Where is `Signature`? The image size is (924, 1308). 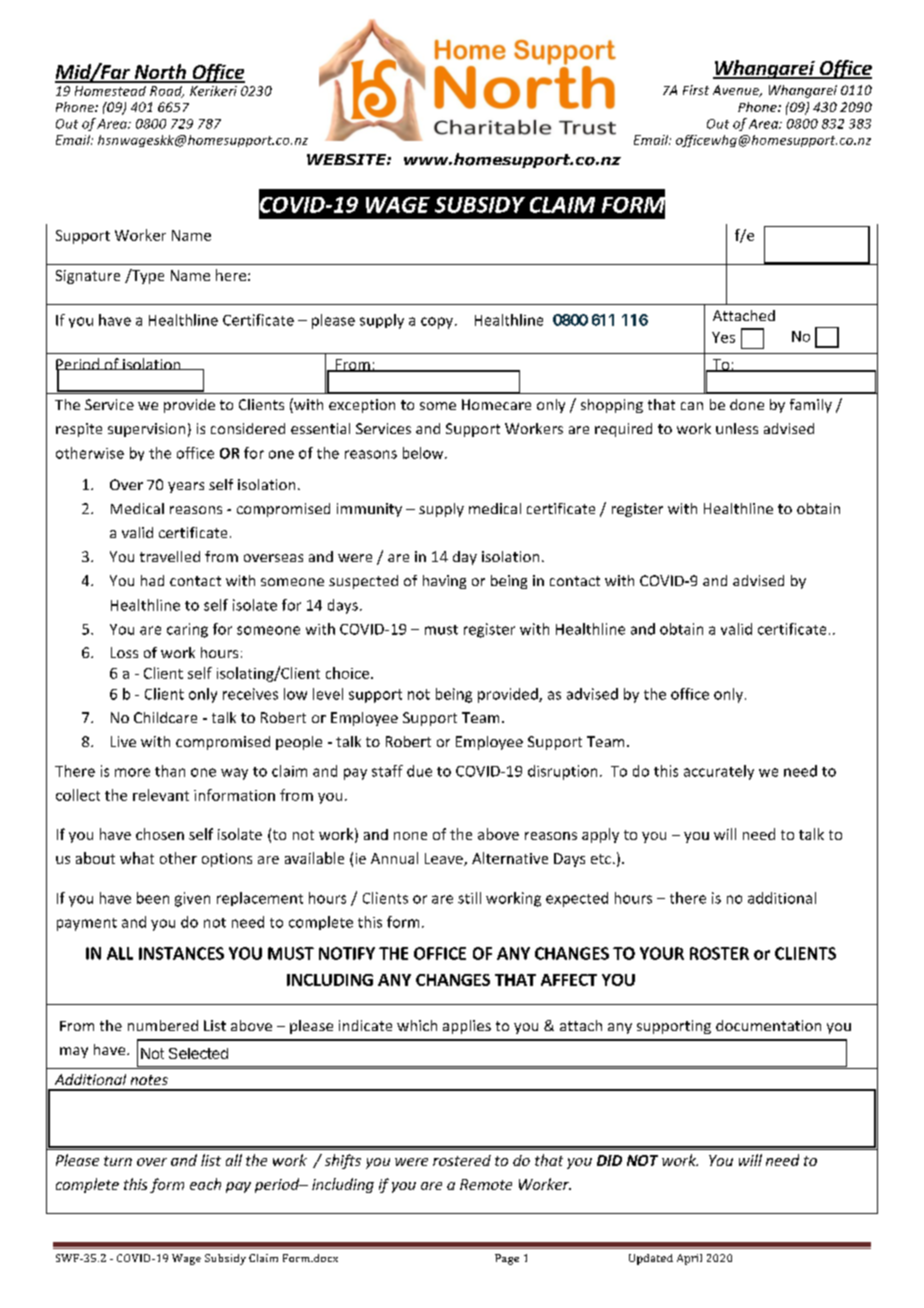 Signature is located at coordinates (88, 277).
